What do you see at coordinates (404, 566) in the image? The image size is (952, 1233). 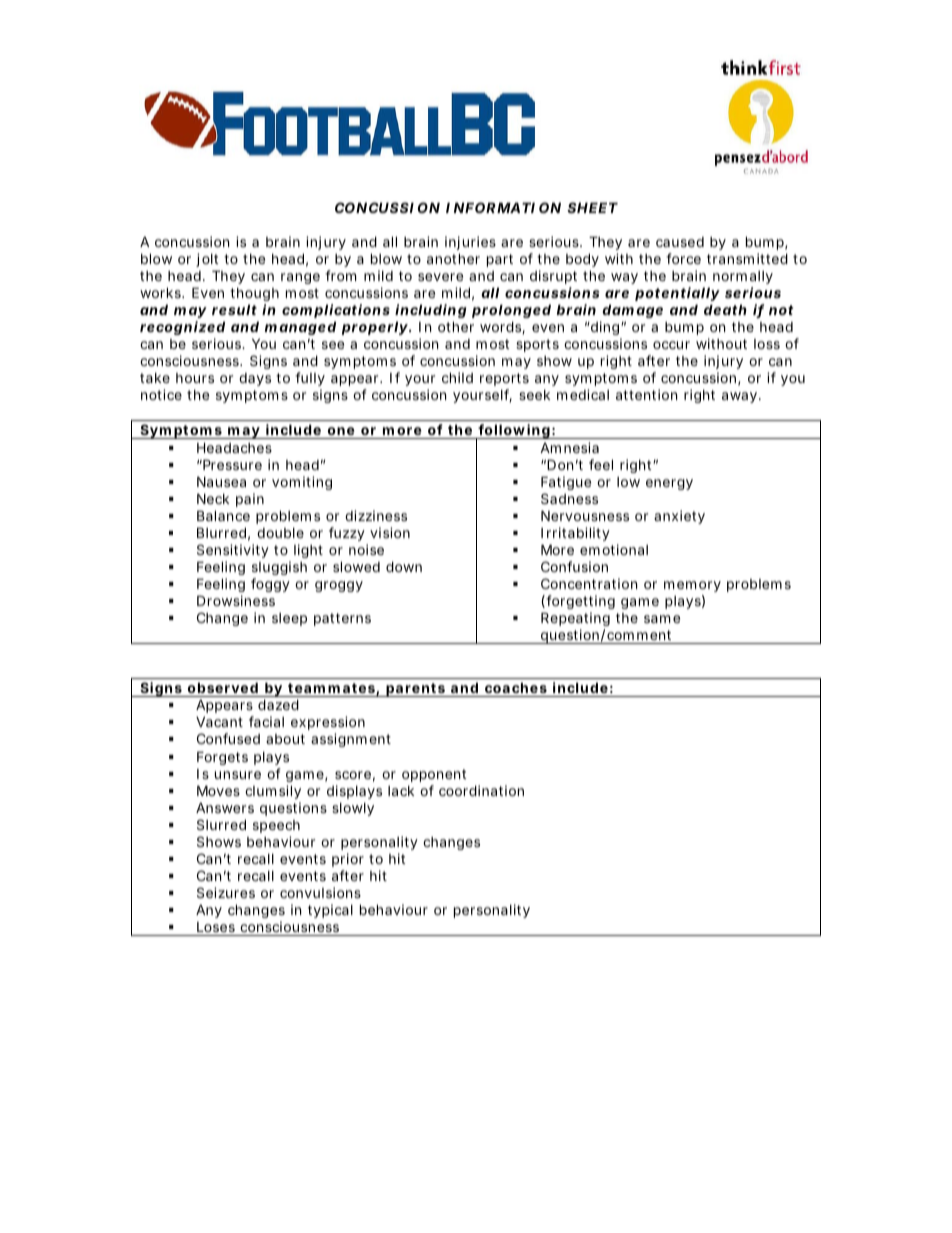 I see `down` at bounding box center [404, 566].
